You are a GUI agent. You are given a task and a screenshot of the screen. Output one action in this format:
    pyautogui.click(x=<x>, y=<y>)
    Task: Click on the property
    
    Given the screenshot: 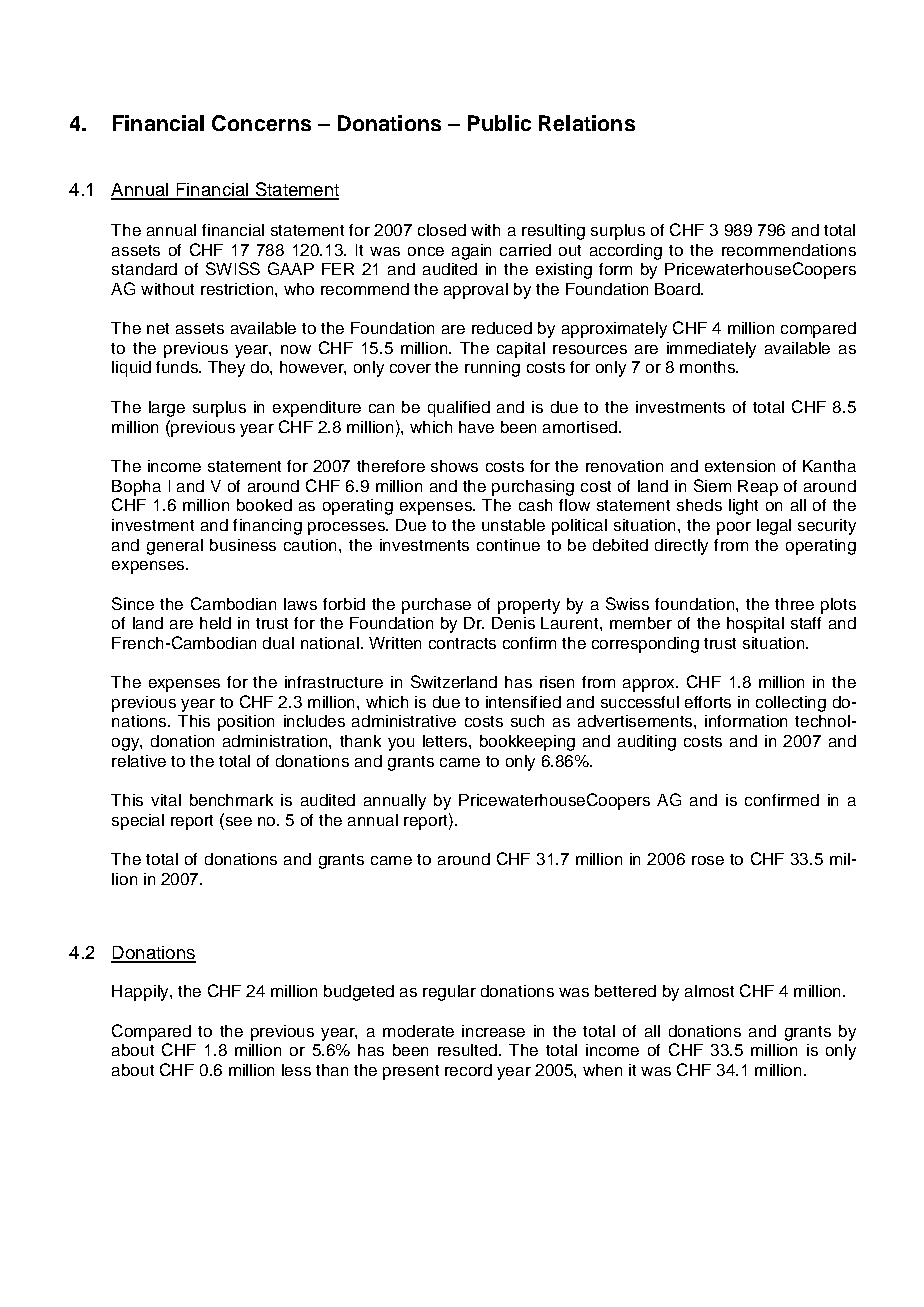 What is the action you would take?
    pyautogui.click(x=529, y=606)
